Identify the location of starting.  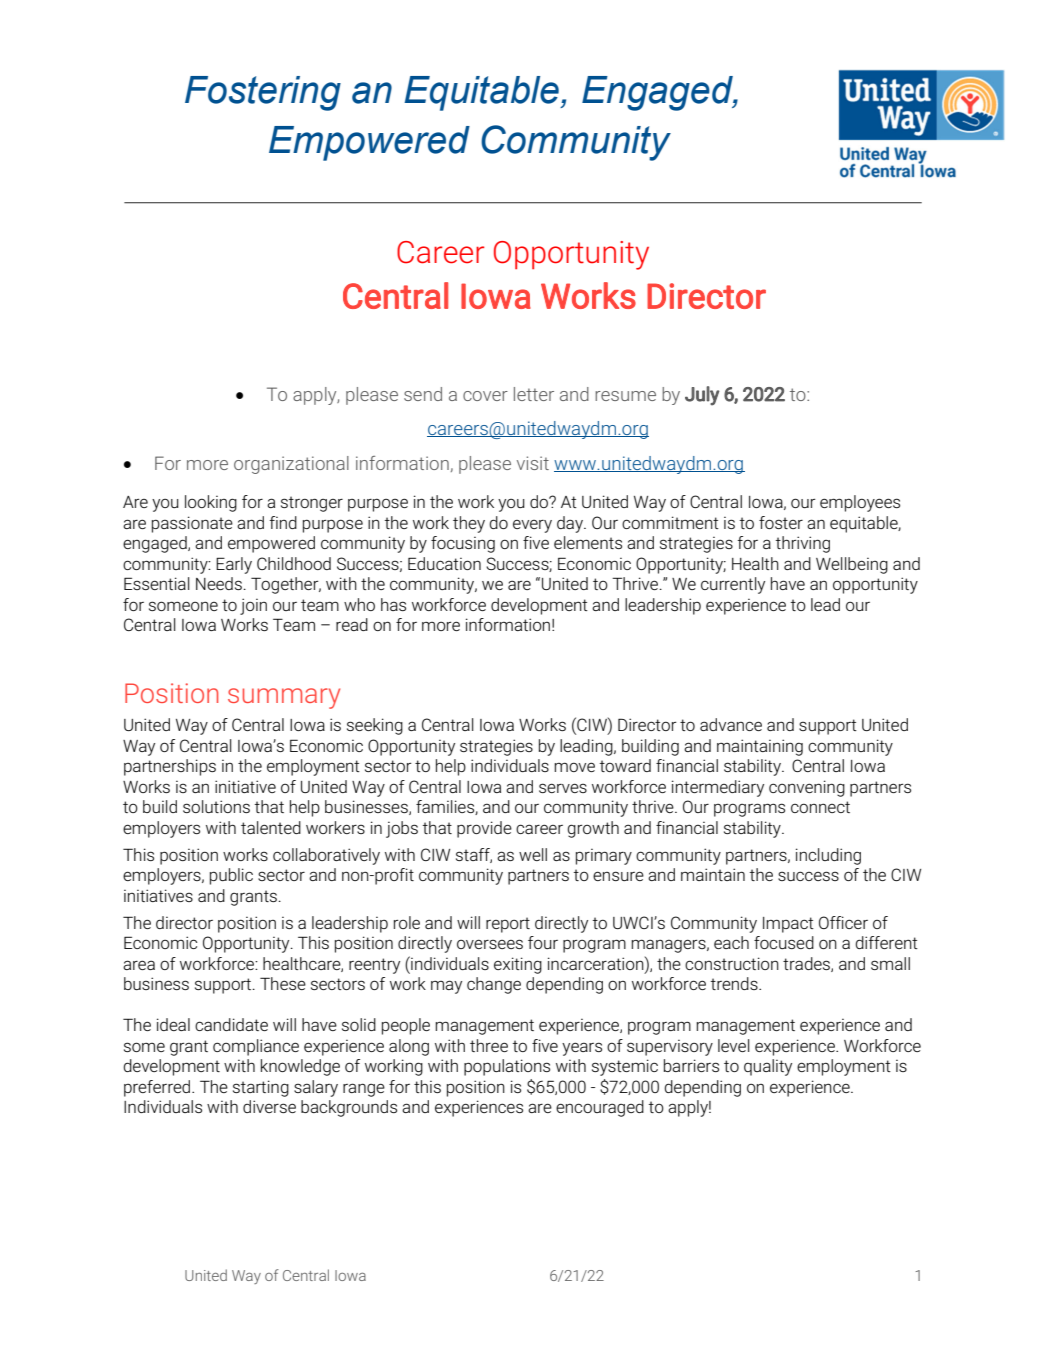
(261, 1088).
